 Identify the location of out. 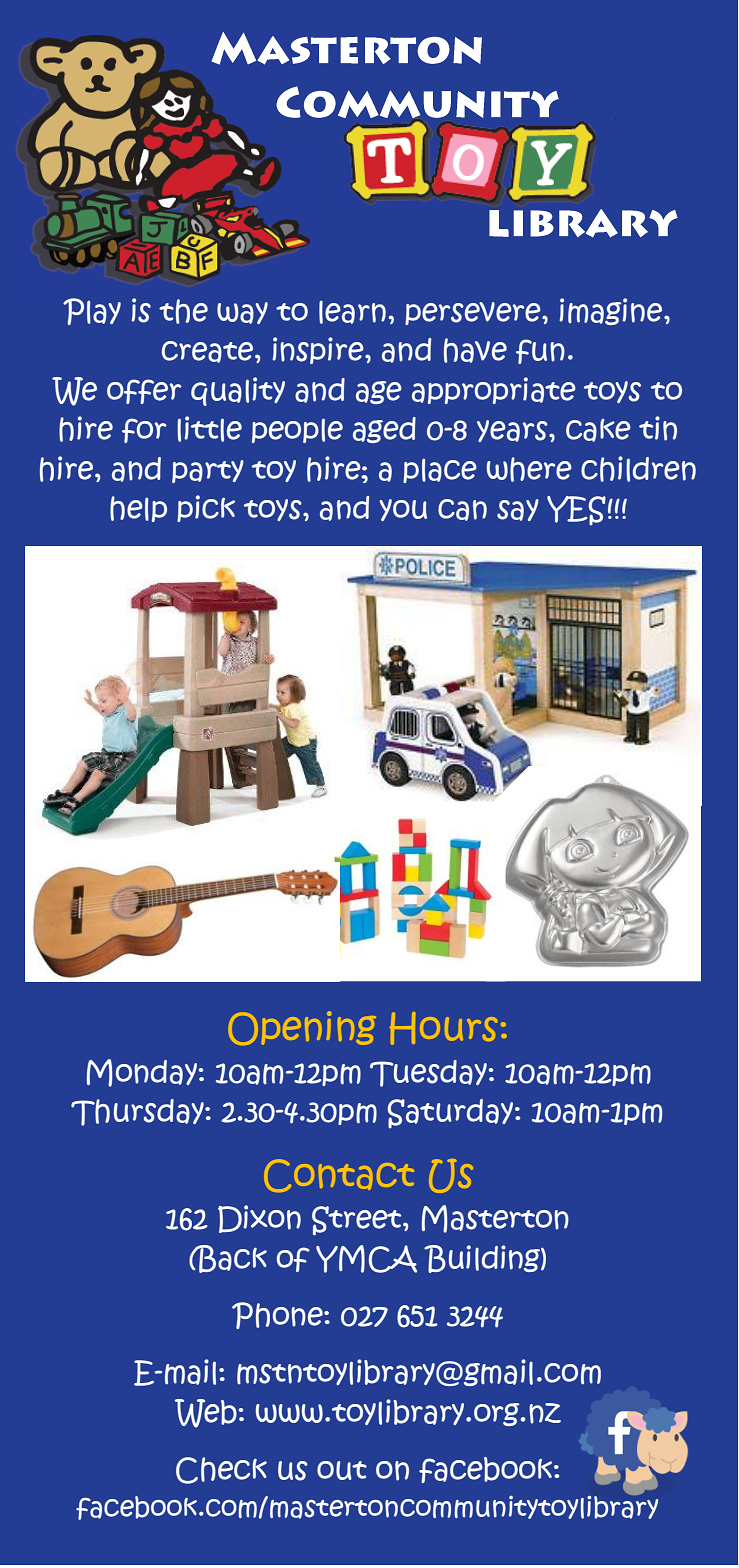
(342, 1470).
